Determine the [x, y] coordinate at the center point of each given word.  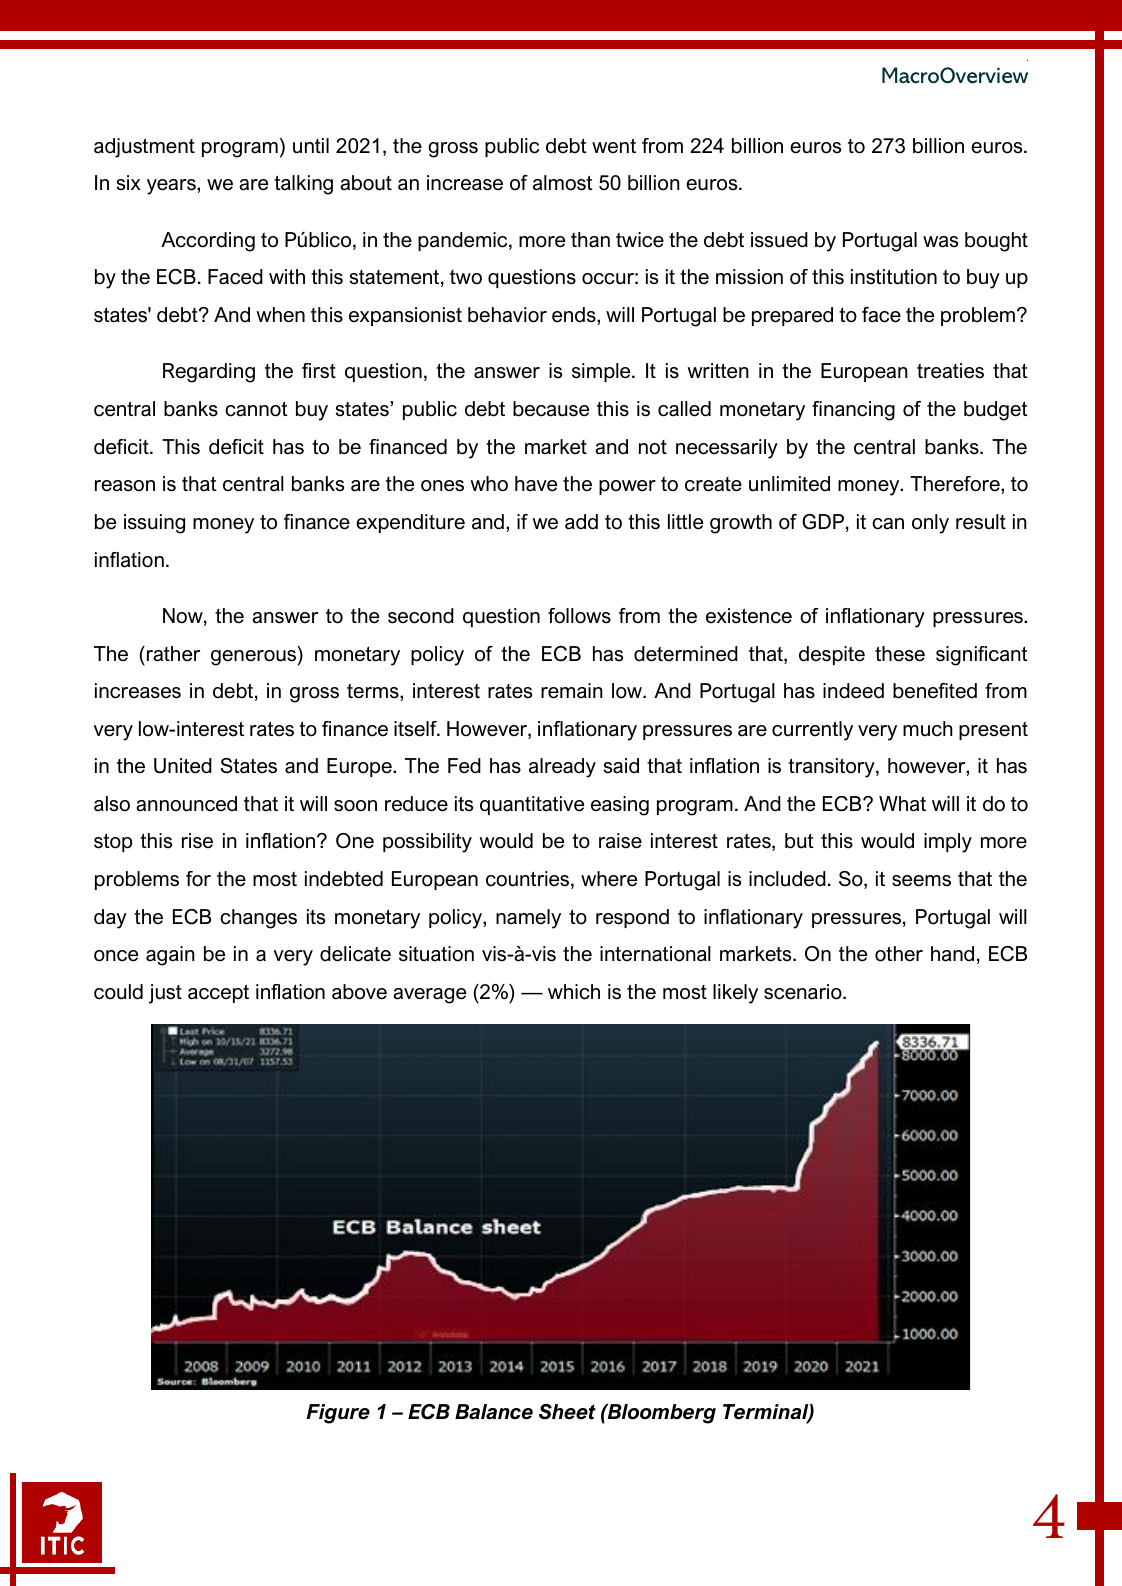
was [940, 242]
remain [572, 691]
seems [921, 881]
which [574, 992]
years [172, 187]
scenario [804, 992]
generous [255, 658]
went [614, 145]
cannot [256, 409]
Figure [338, 1414]
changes [258, 919]
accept [218, 993]
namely [528, 919]
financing [853, 411]
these [900, 654]
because [551, 409]
